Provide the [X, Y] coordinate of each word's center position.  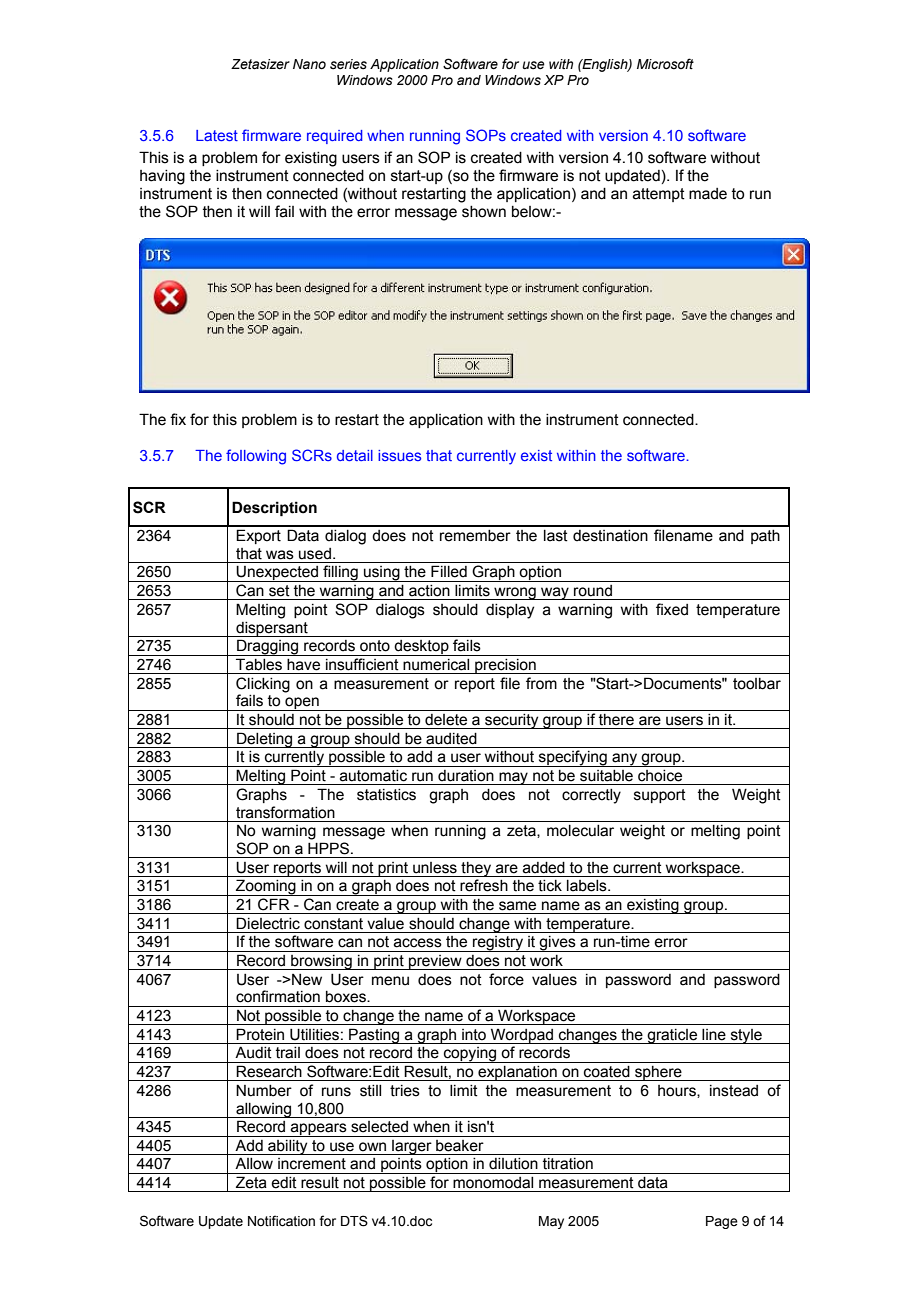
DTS [354, 1221]
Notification [281, 1221]
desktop [421, 648]
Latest [217, 135]
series [348, 64]
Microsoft [665, 64]
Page [722, 1222]
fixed [672, 609]
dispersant [272, 629]
